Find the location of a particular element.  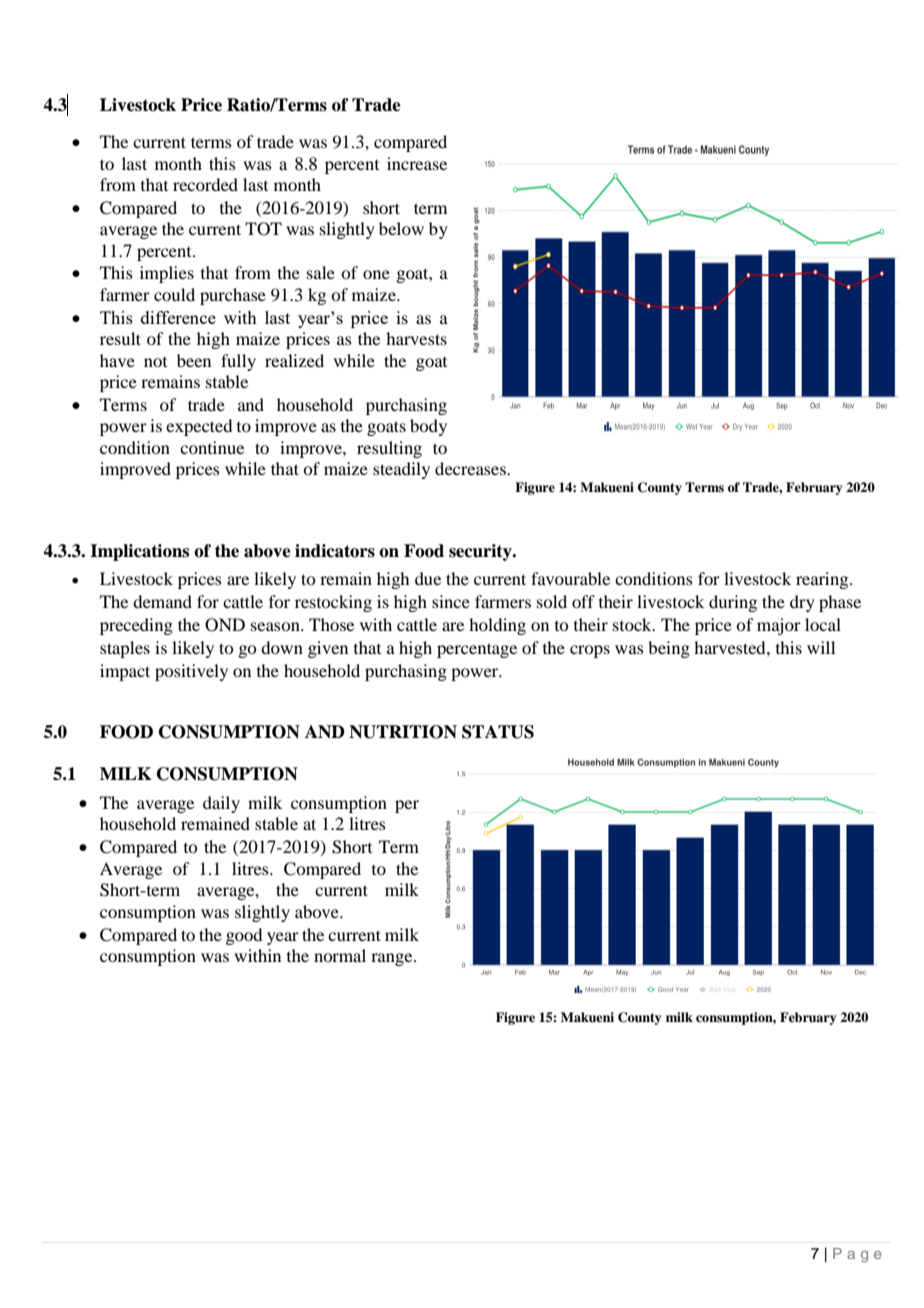

body is located at coordinates (428, 427).
